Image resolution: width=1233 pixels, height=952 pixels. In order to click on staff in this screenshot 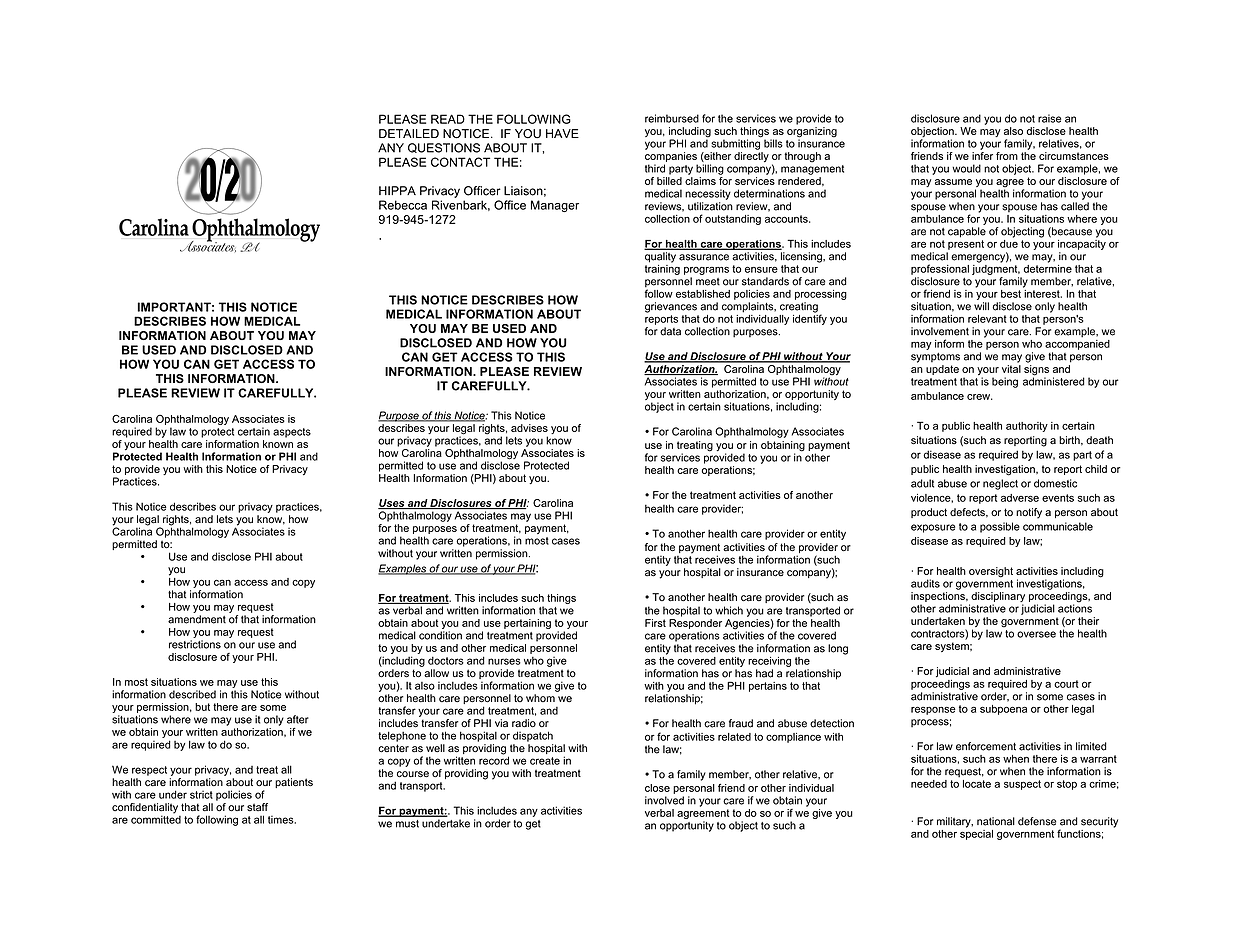, I will do `click(257, 807)`.
